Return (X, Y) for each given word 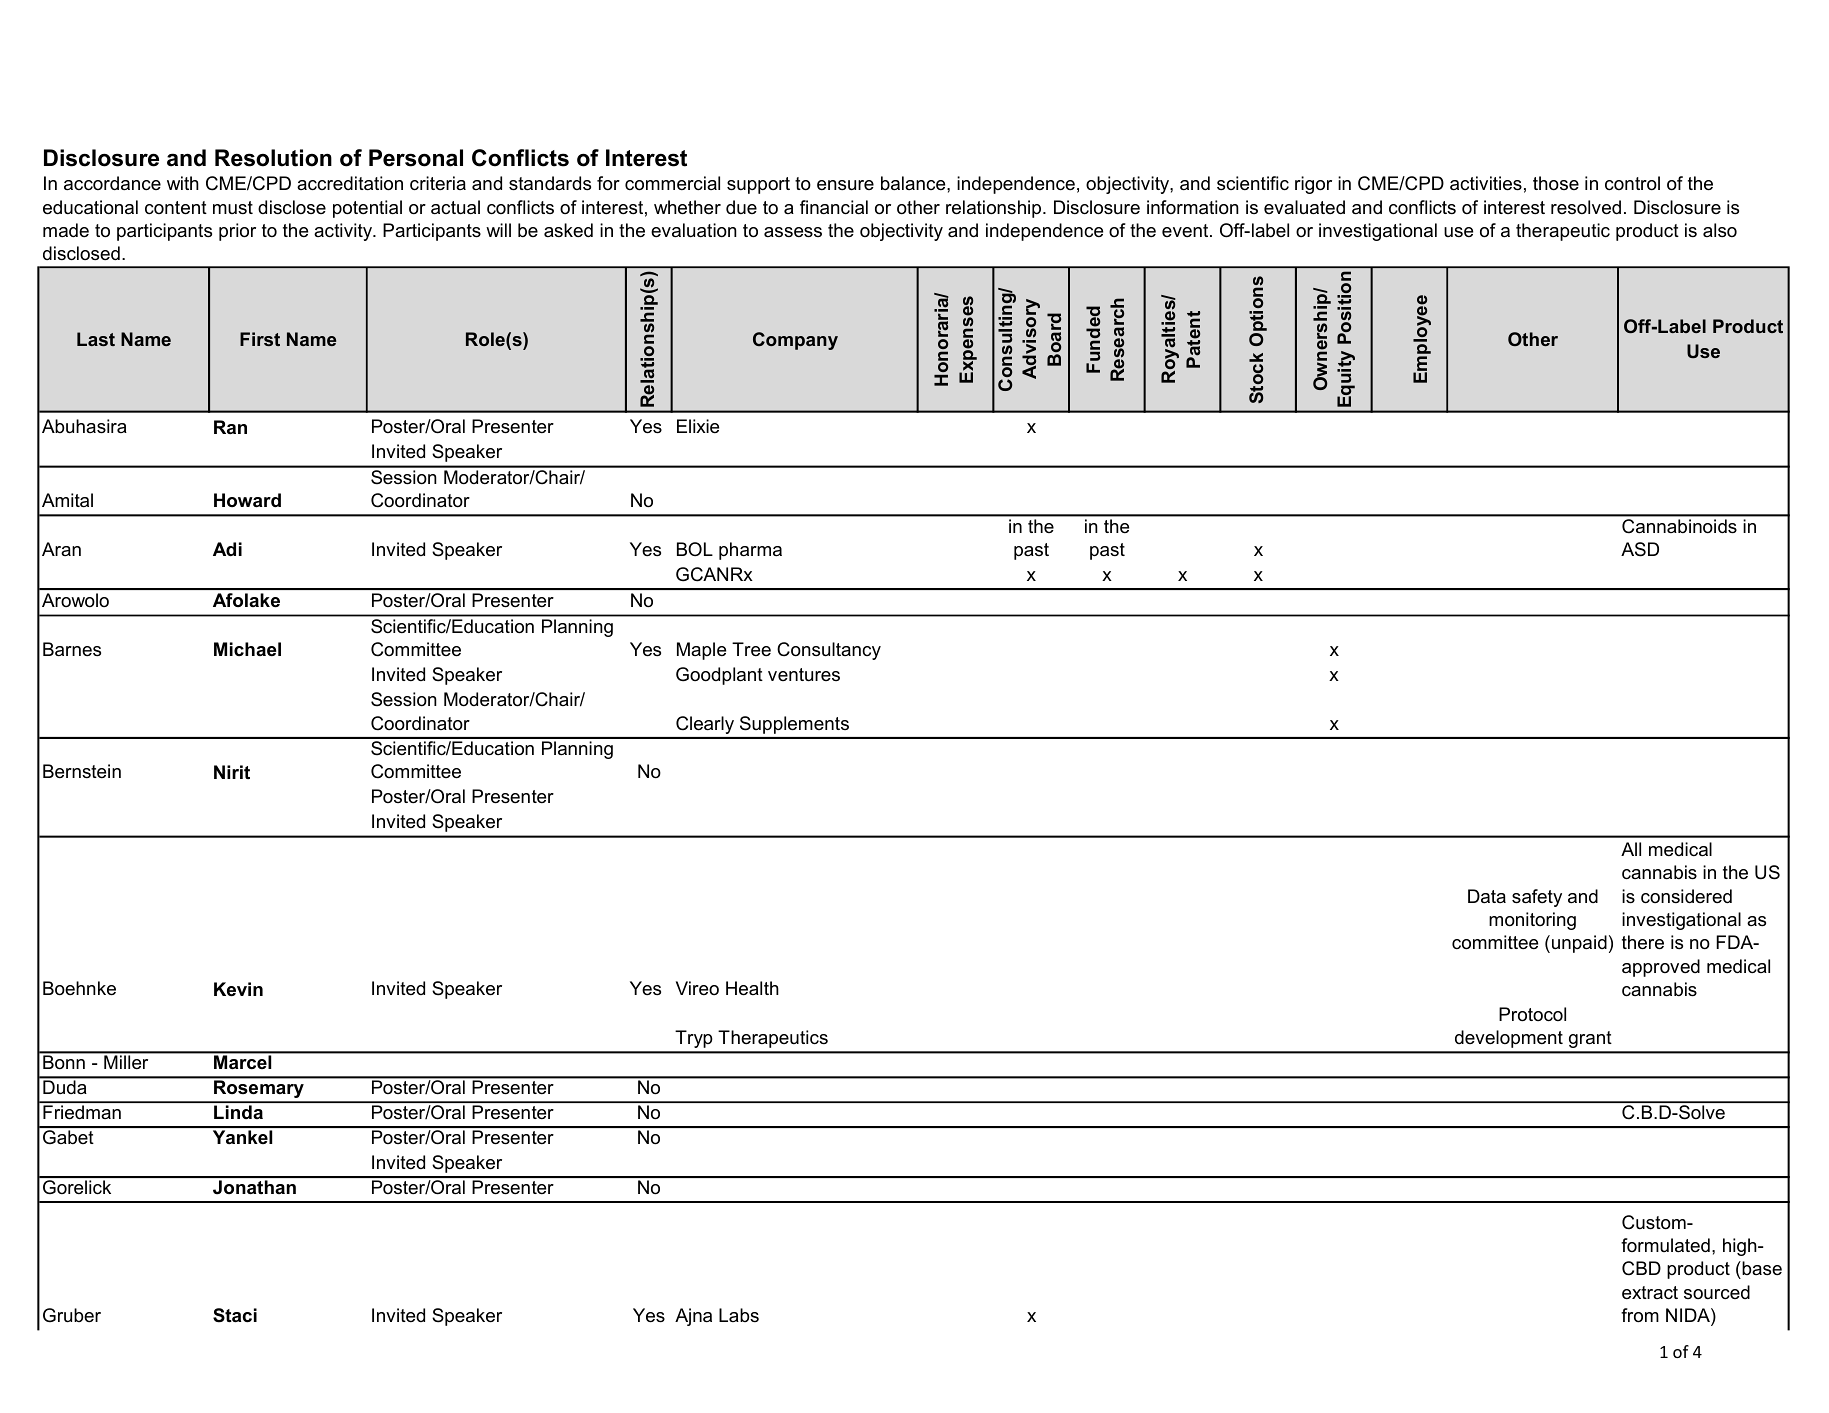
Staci (235, 1315)
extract (1650, 1292)
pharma (750, 551)
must (233, 207)
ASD (1640, 549)
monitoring (1532, 921)
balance (914, 183)
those (1556, 183)
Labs (739, 1315)
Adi (227, 549)
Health (752, 988)
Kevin (238, 989)
